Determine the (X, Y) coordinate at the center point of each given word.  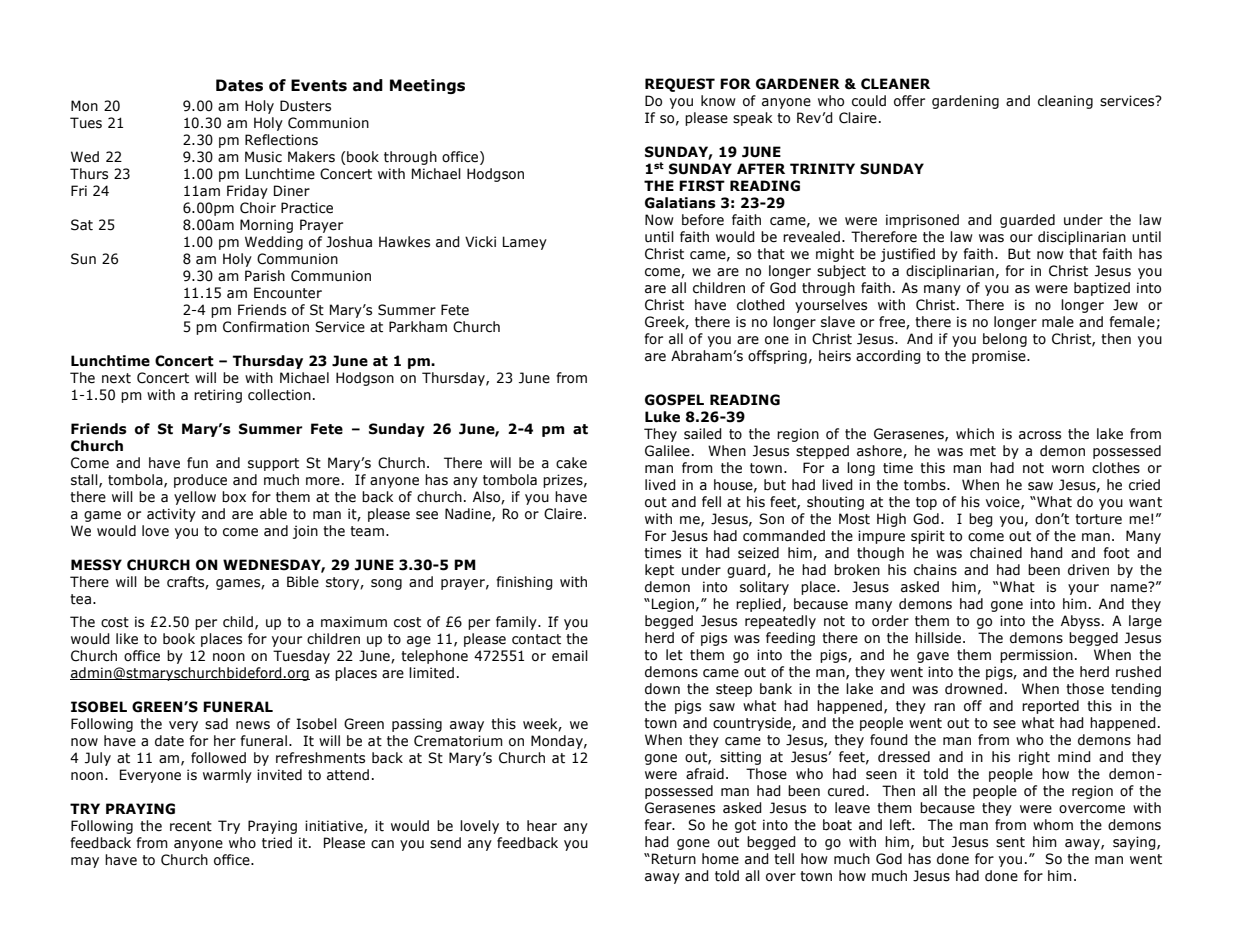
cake (571, 463)
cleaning (1065, 102)
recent (191, 826)
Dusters (305, 106)
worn (1068, 469)
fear (659, 825)
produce (200, 481)
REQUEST (680, 85)
